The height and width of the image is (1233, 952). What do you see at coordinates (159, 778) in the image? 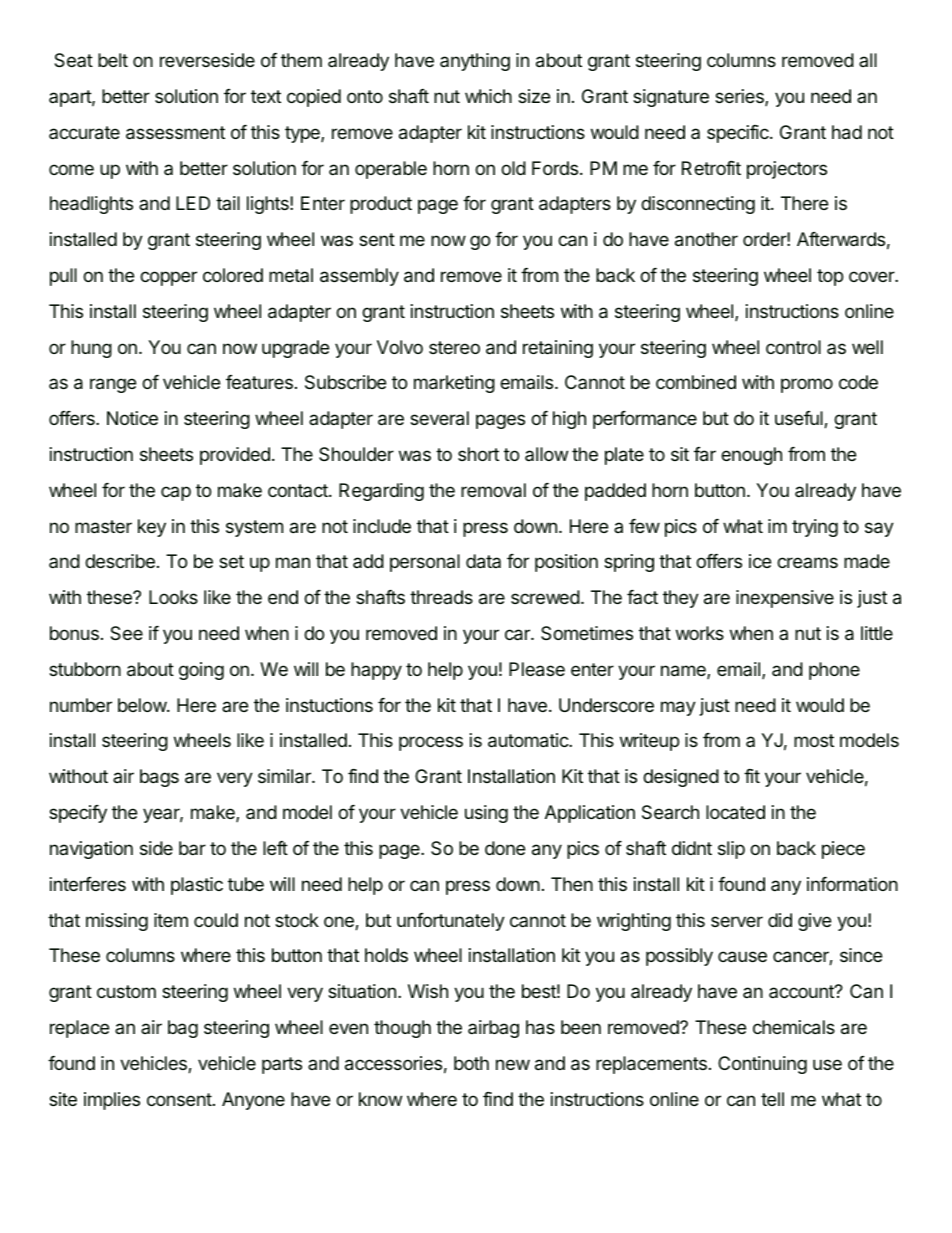
I see `bags` at bounding box center [159, 778].
